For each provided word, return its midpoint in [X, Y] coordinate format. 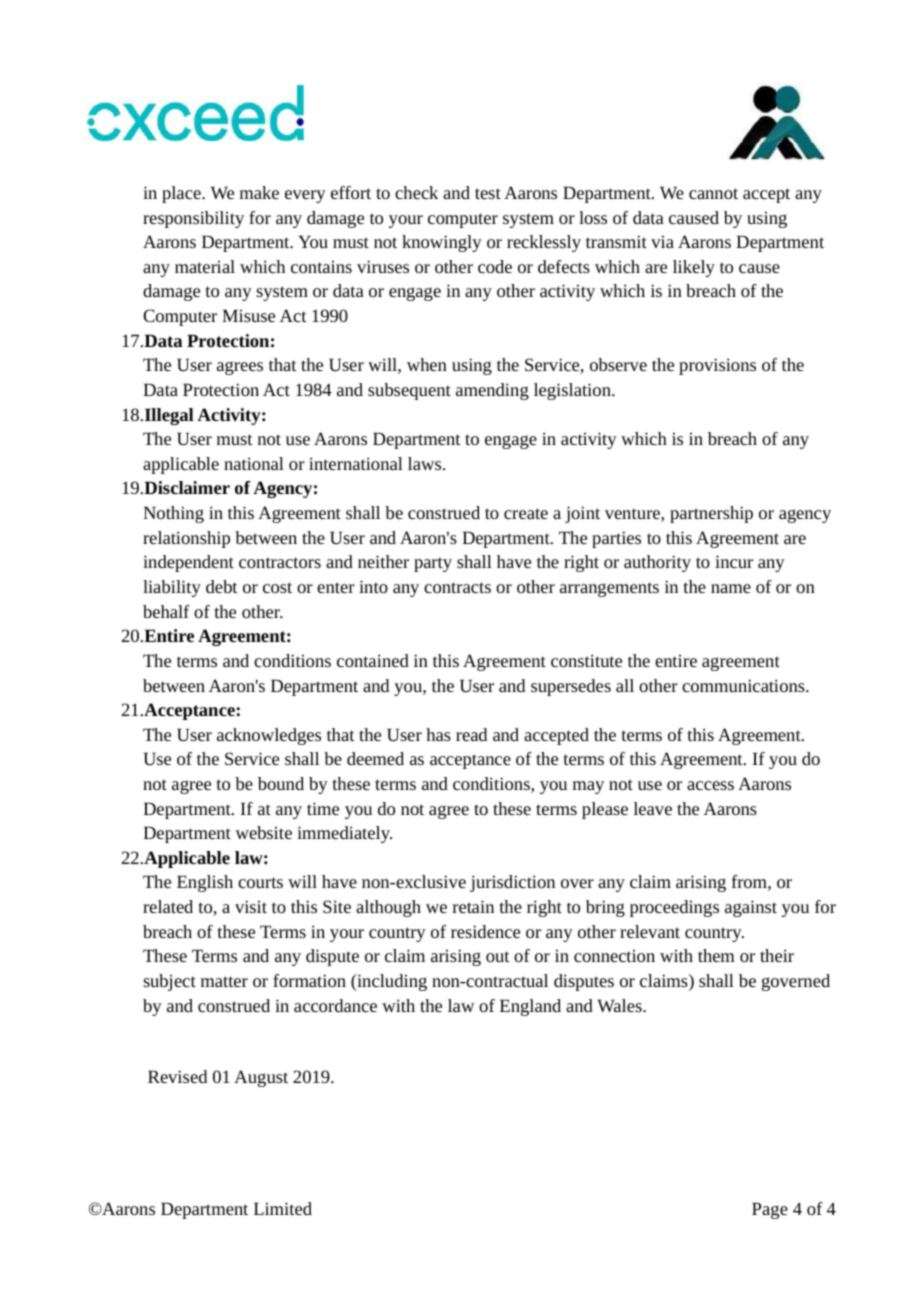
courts [260, 882]
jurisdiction [512, 883]
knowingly [442, 243]
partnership [711, 514]
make [259, 192]
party [433, 564]
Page [770, 1210]
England [530, 1007]
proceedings [674, 908]
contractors [280, 562]
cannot [713, 193]
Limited [283, 1208]
